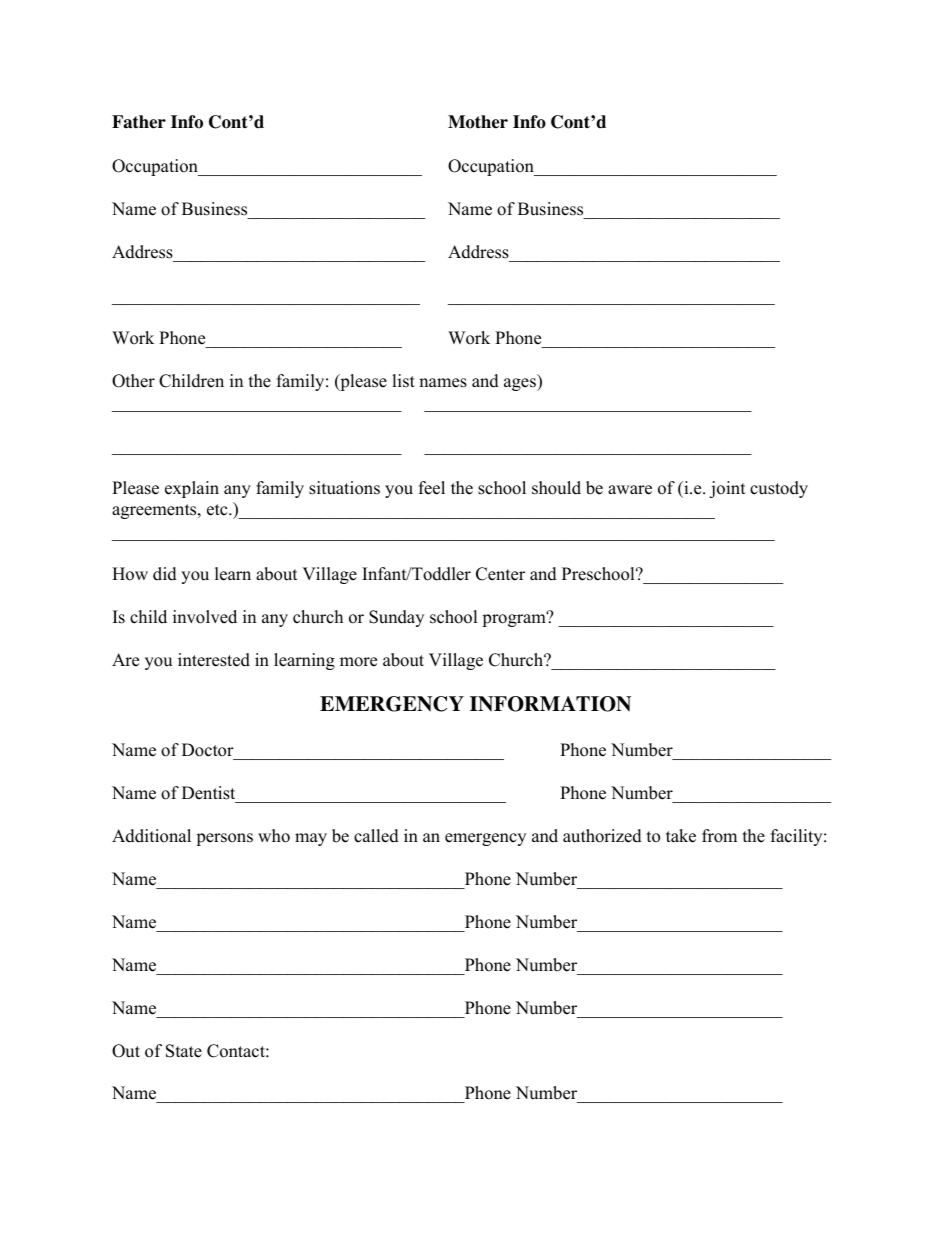  I want to click on list, so click(403, 381).
